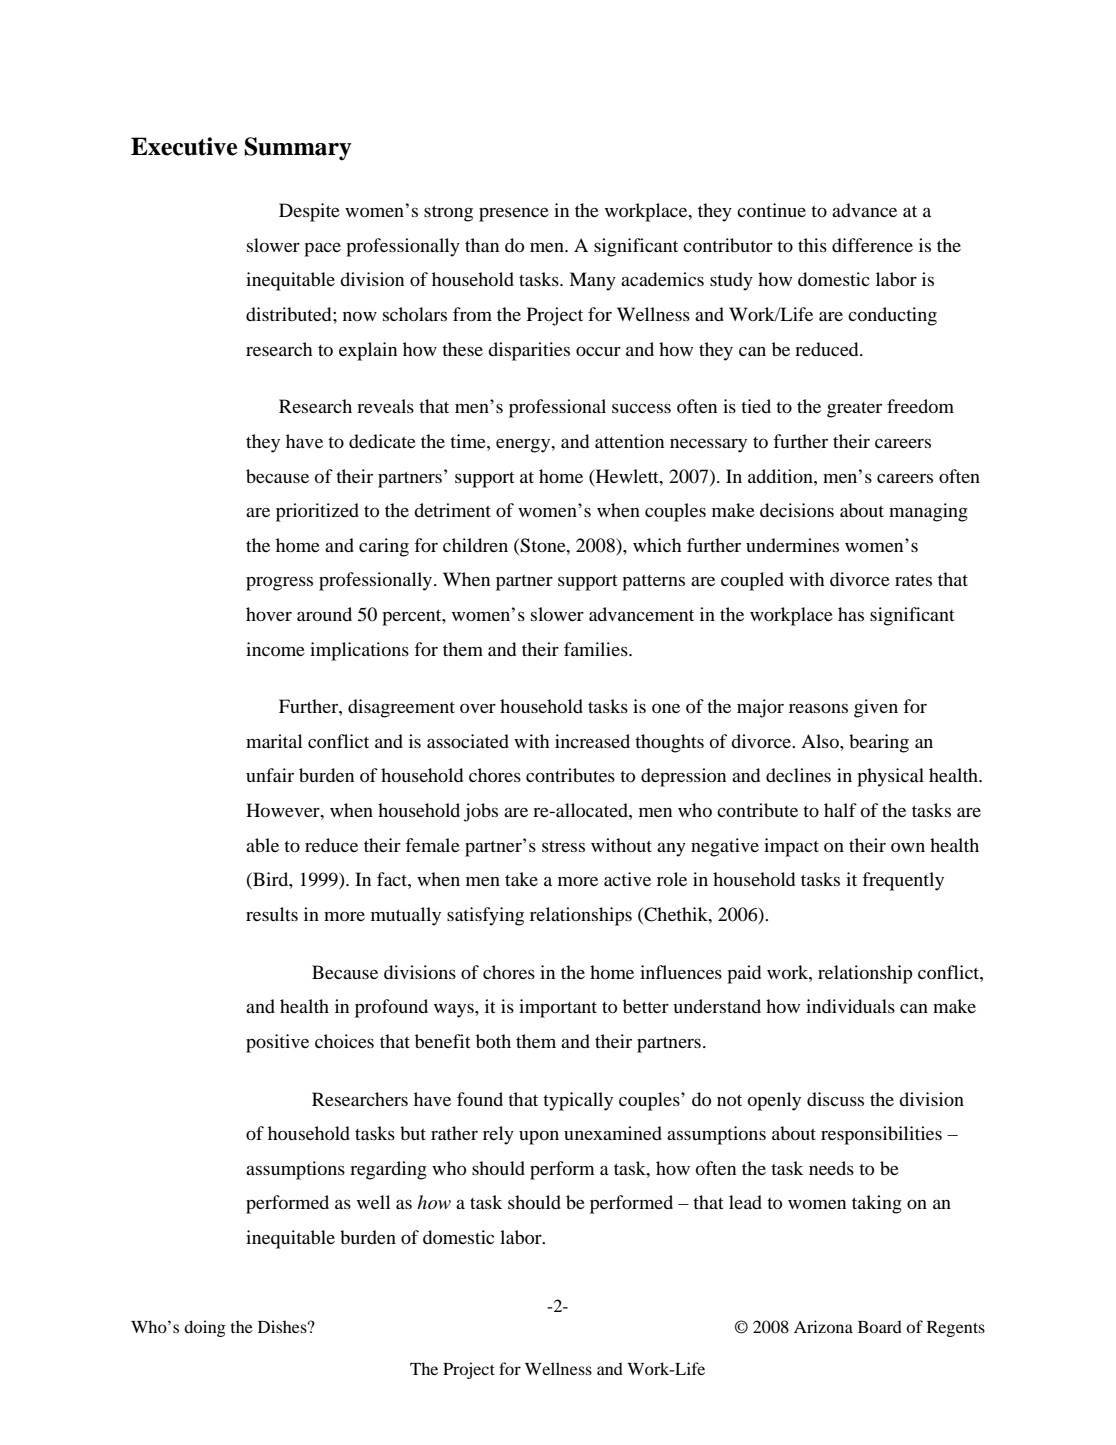 This image has height=1445, width=1116. Describe the element at coordinates (279, 583) in the image. I see `progress` at that location.
